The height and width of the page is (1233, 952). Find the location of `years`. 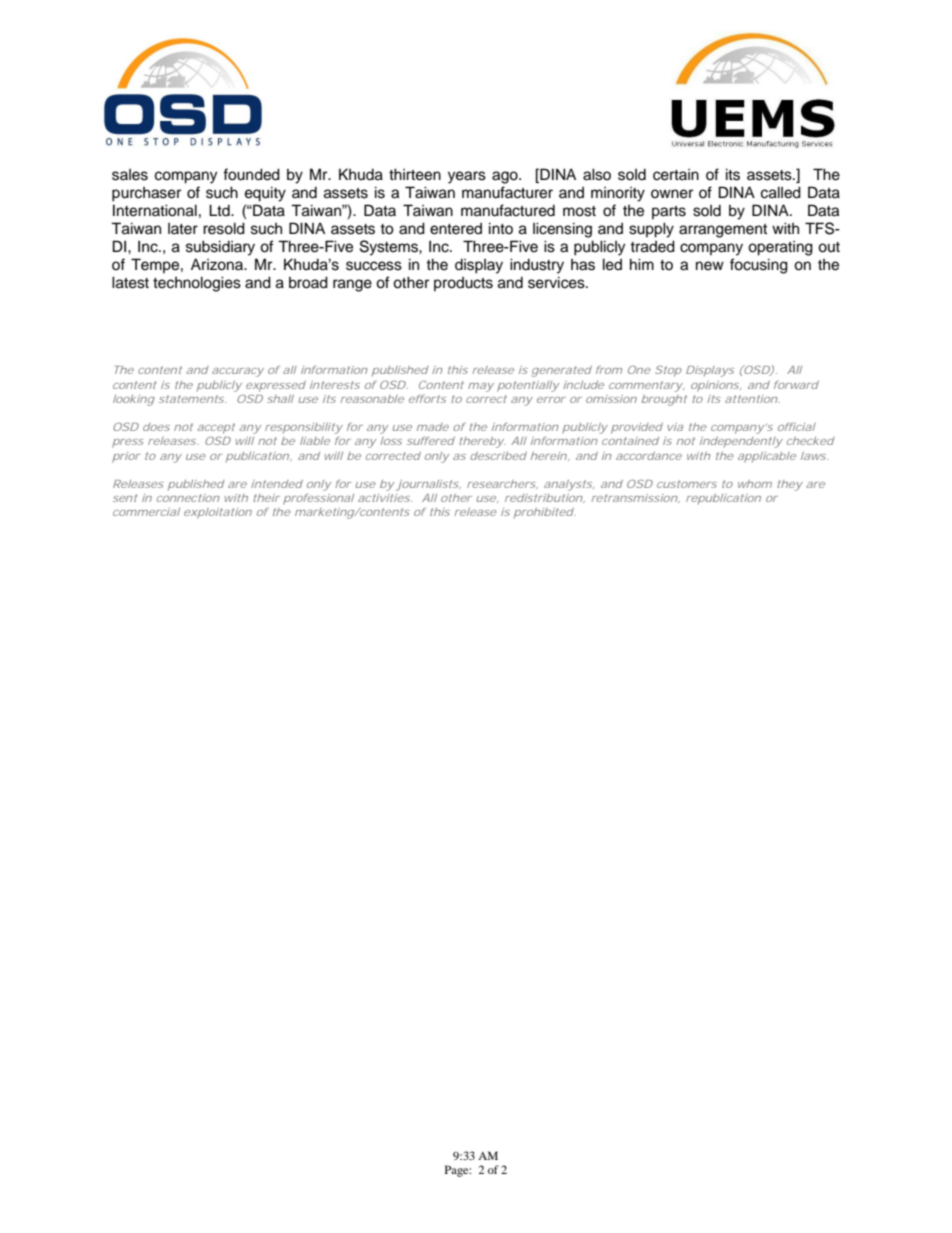

years is located at coordinates (467, 177).
